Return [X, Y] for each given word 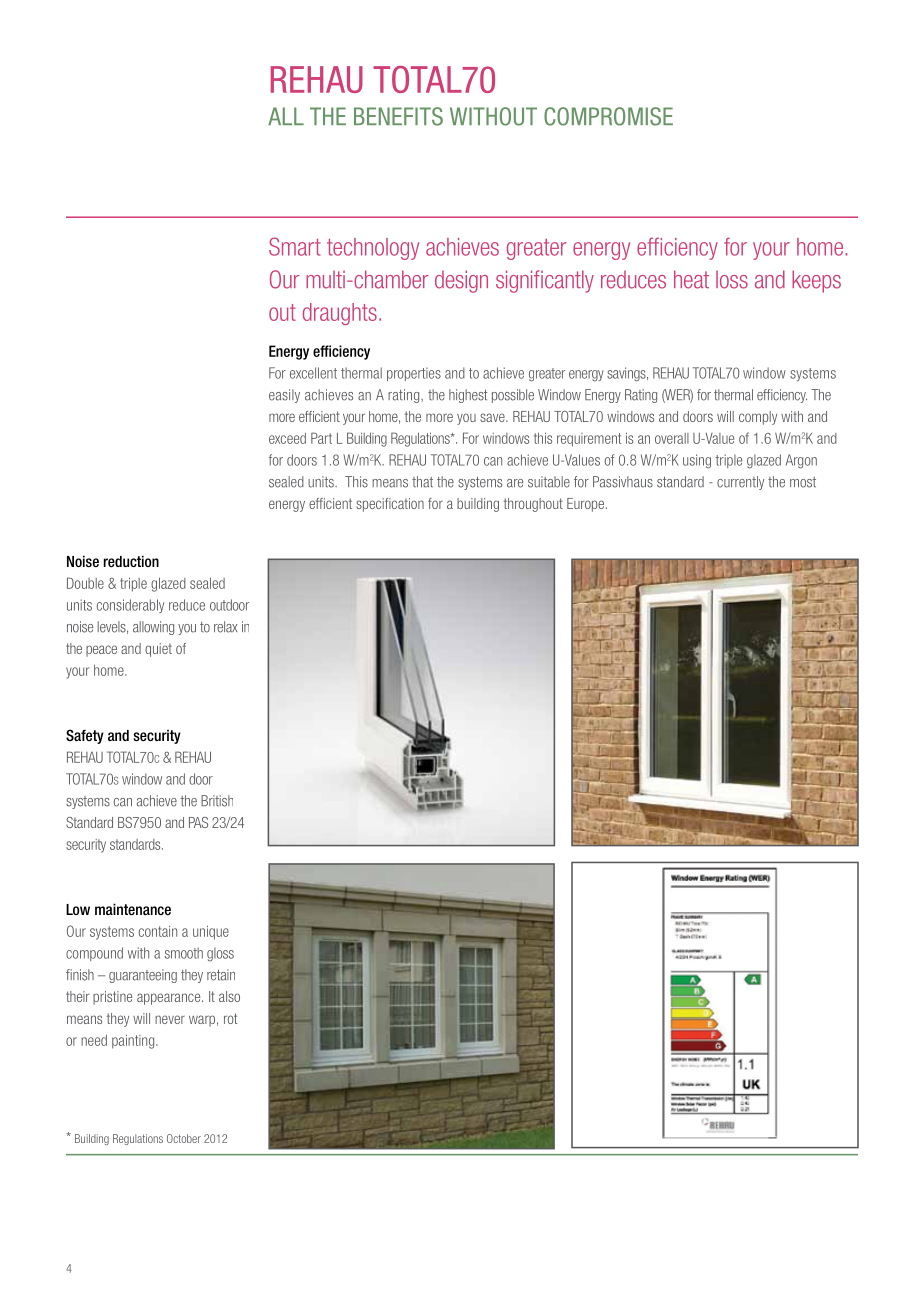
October [184, 1138]
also [229, 996]
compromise [608, 116]
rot [230, 1018]
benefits [398, 116]
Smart [295, 246]
